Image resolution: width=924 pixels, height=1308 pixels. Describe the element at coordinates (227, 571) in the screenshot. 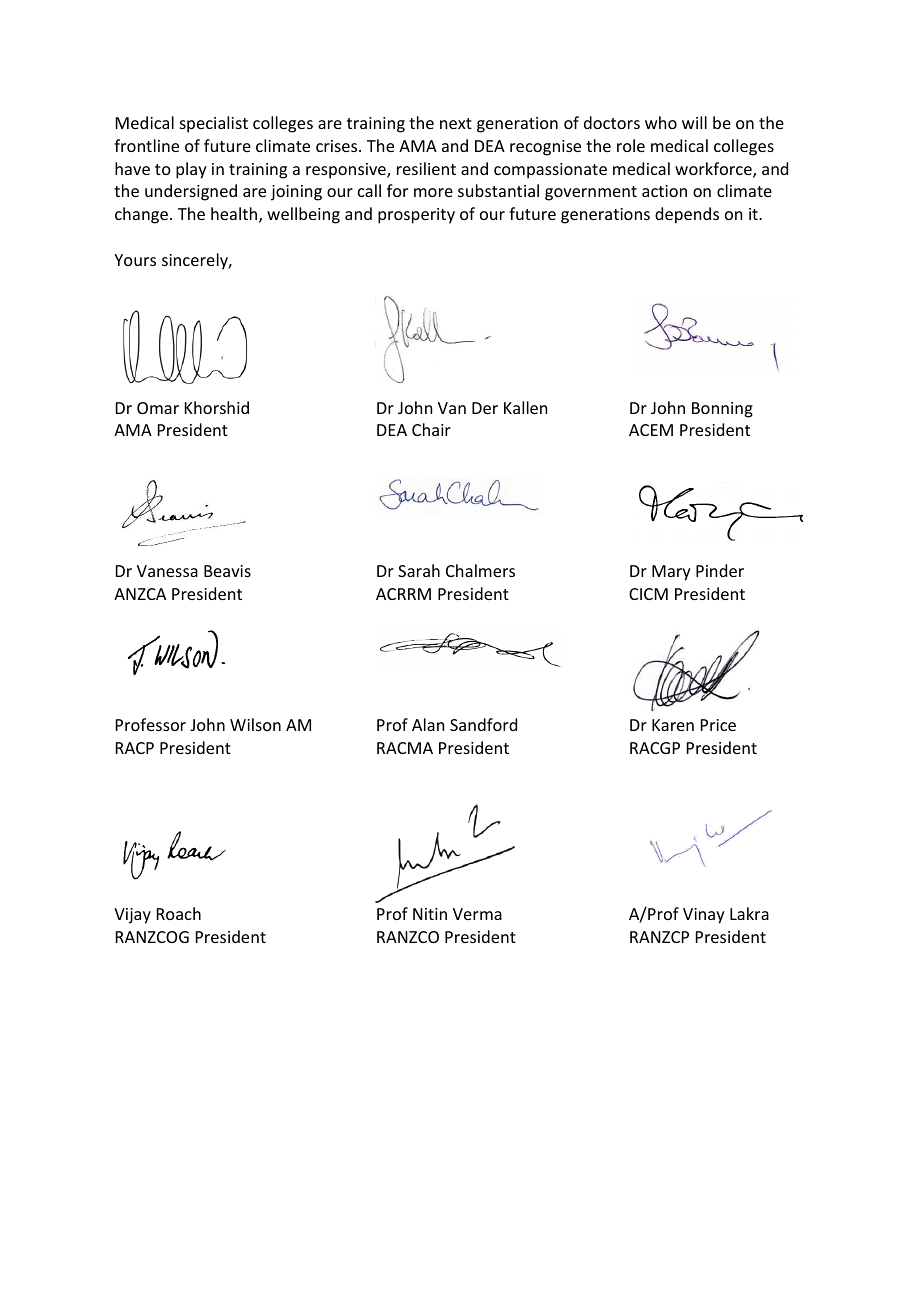

I see `Beavis` at that location.
